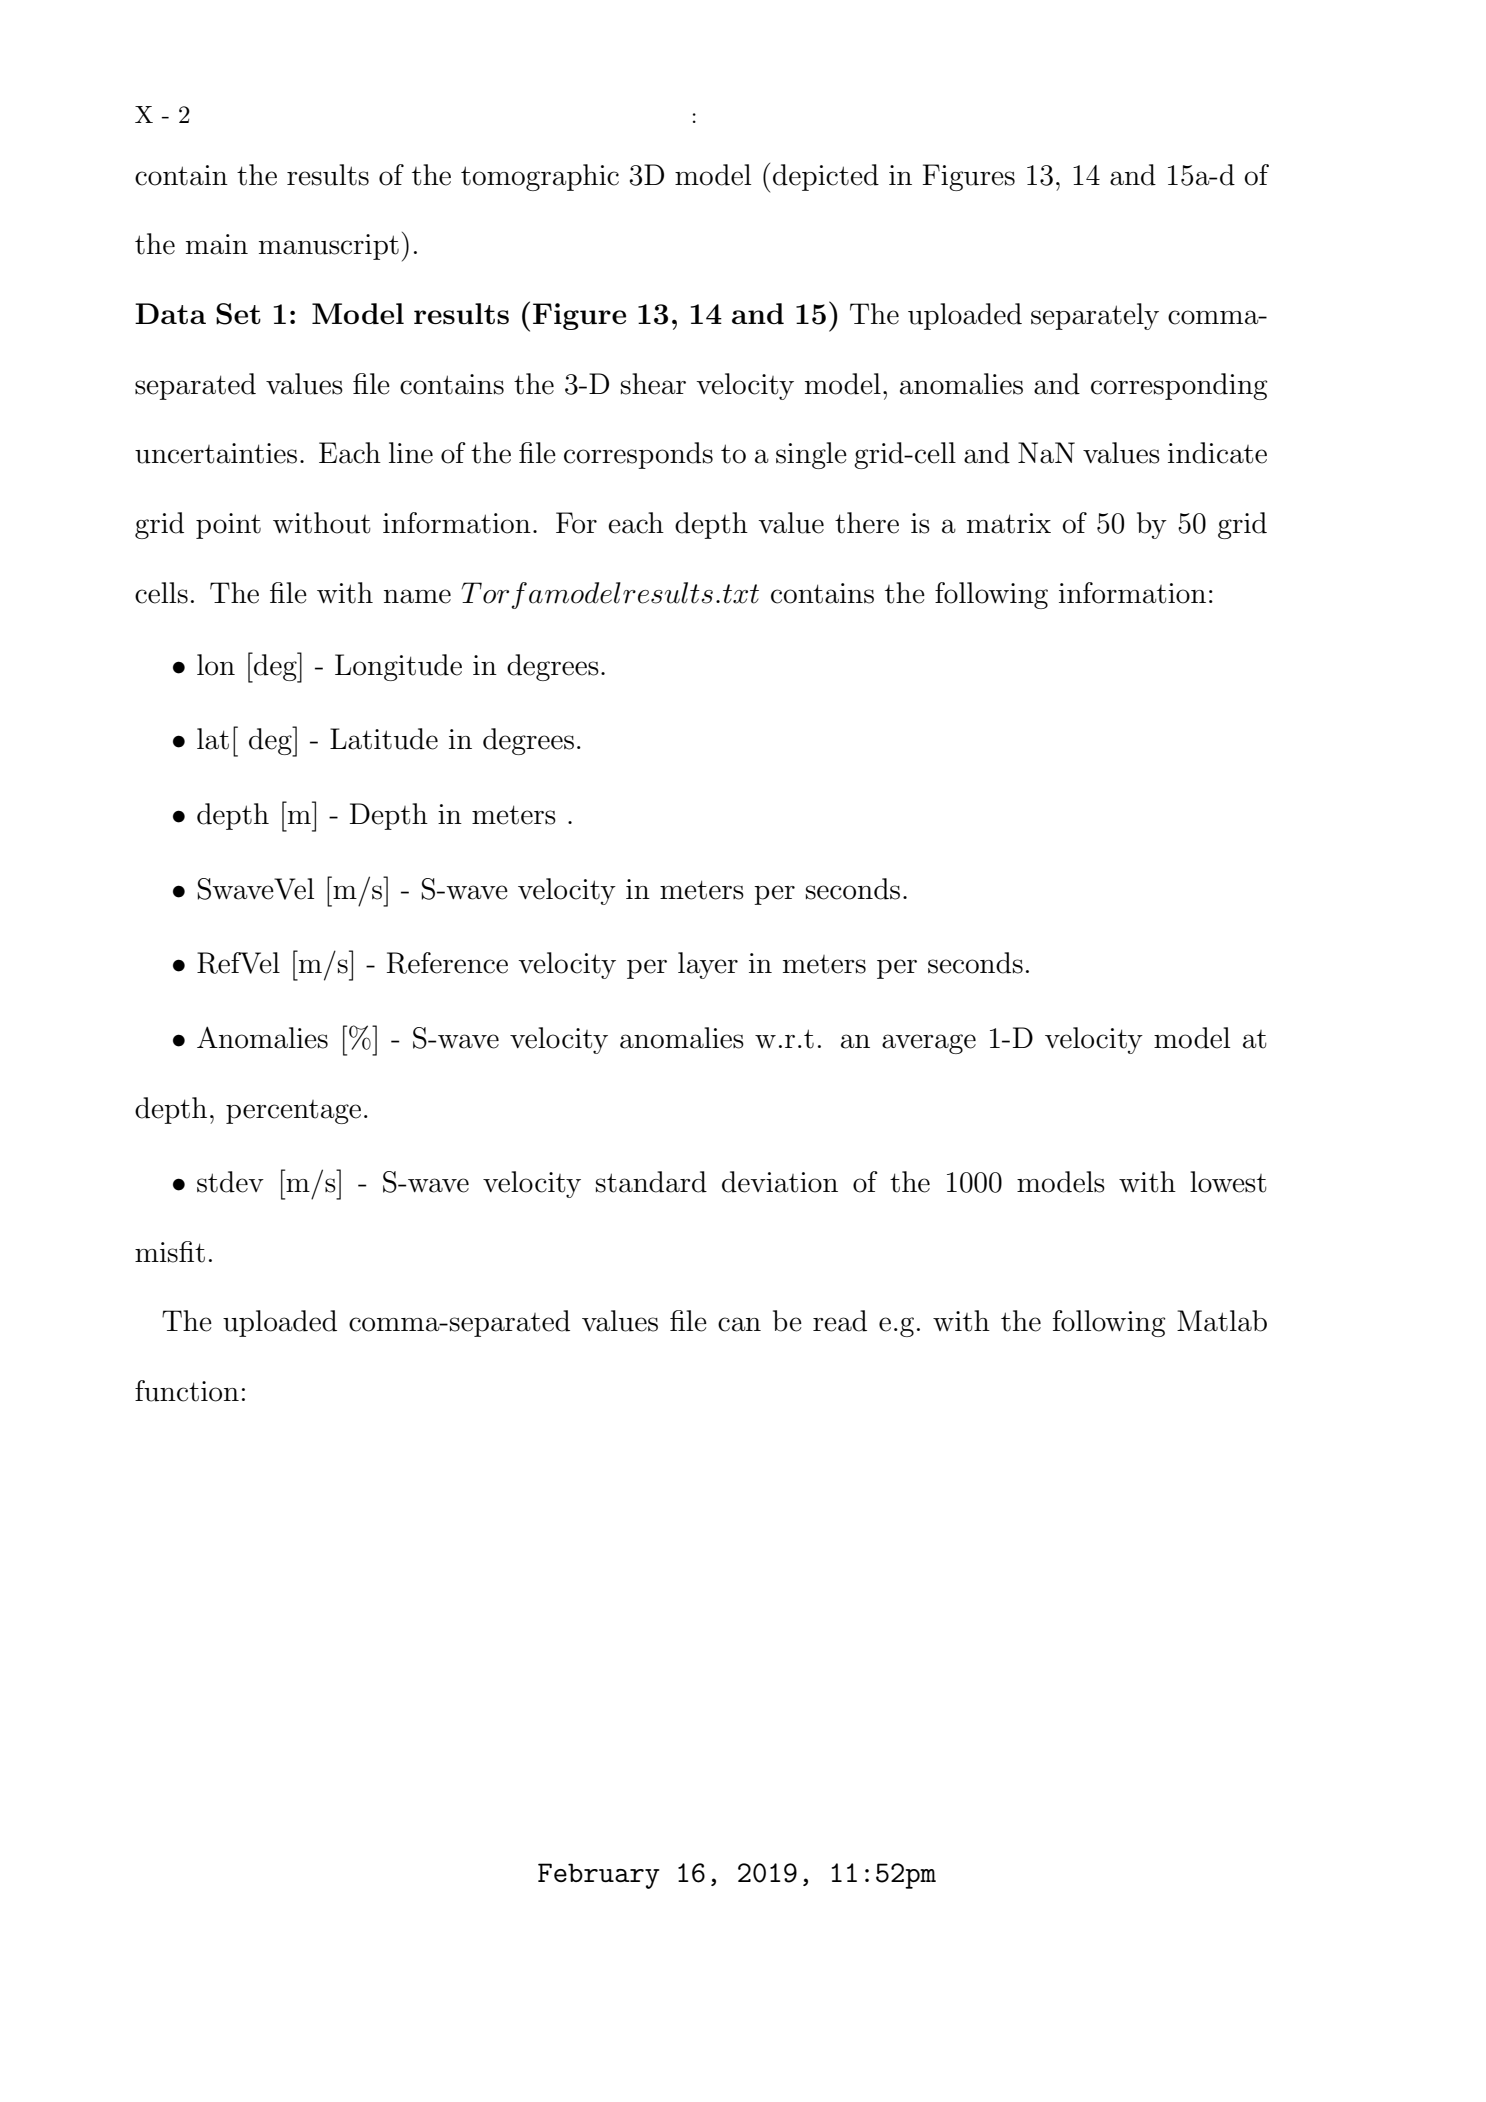 The width and height of the screenshot is (1486, 2102). I want to click on can, so click(739, 1324).
